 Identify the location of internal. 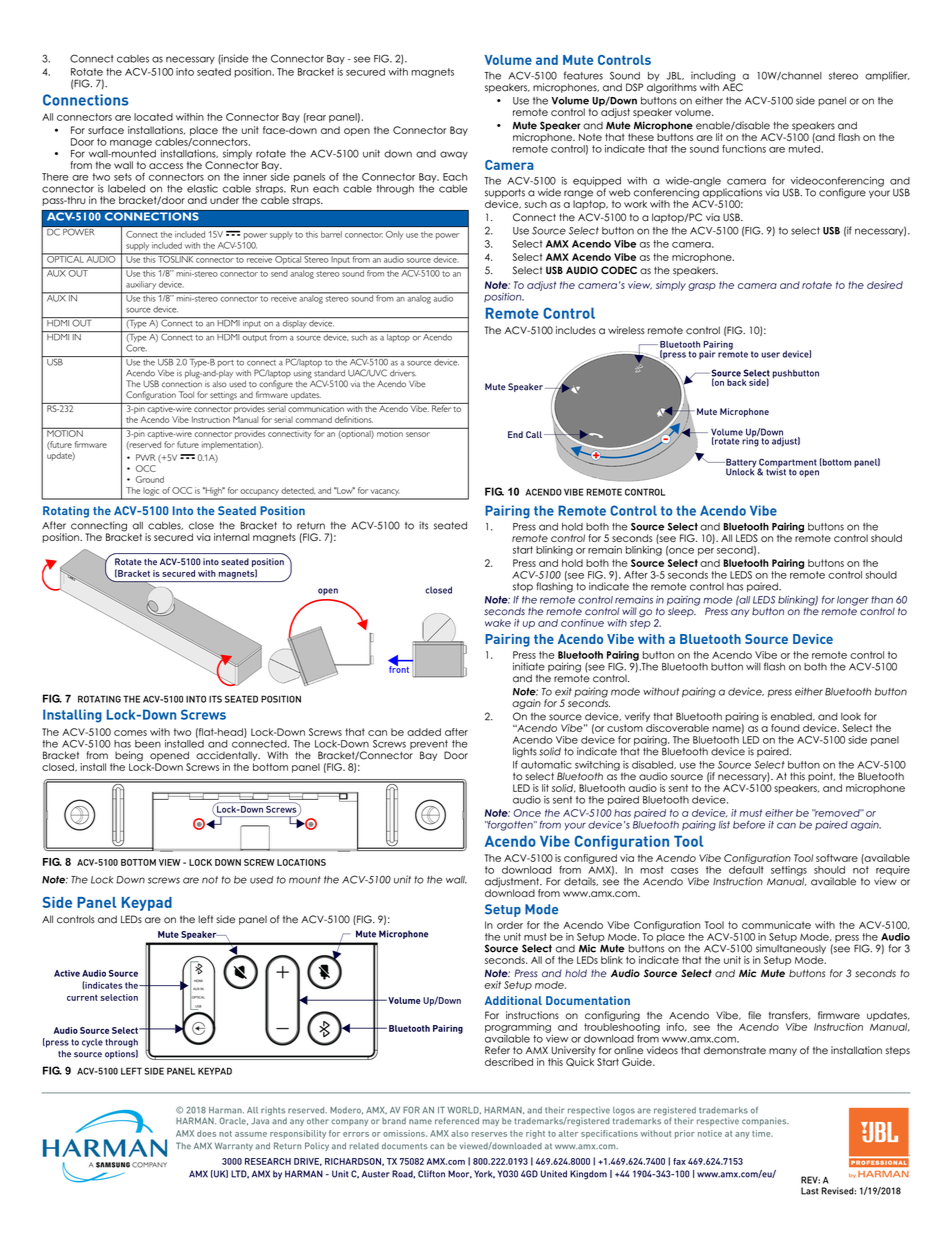
(232, 537).
